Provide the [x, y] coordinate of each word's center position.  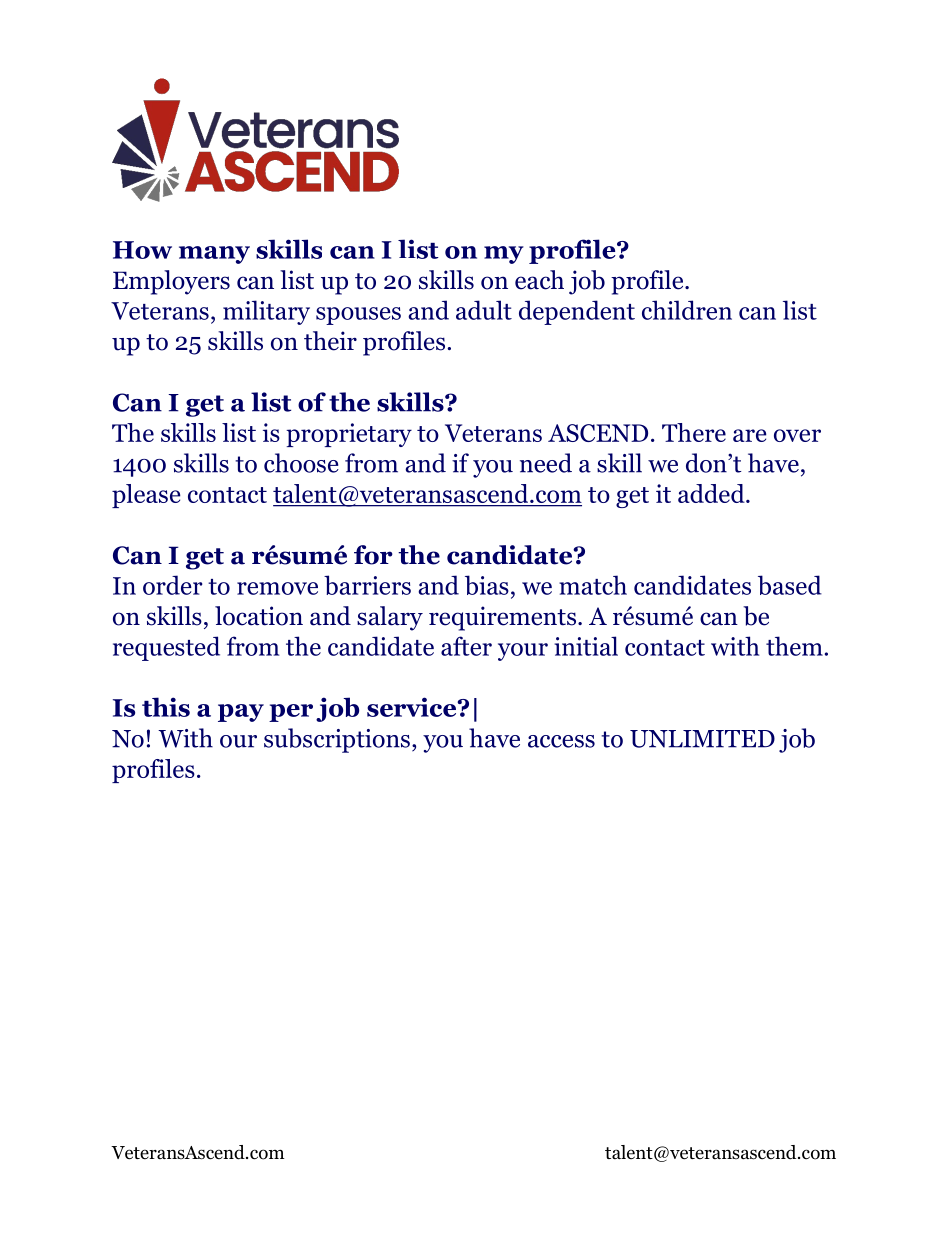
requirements [504, 618]
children [687, 310]
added [712, 493]
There [694, 432]
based [790, 585]
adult [484, 310]
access [561, 741]
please [146, 496]
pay [241, 713]
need [546, 463]
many [214, 255]
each [539, 280]
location [259, 616]
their [330, 341]
